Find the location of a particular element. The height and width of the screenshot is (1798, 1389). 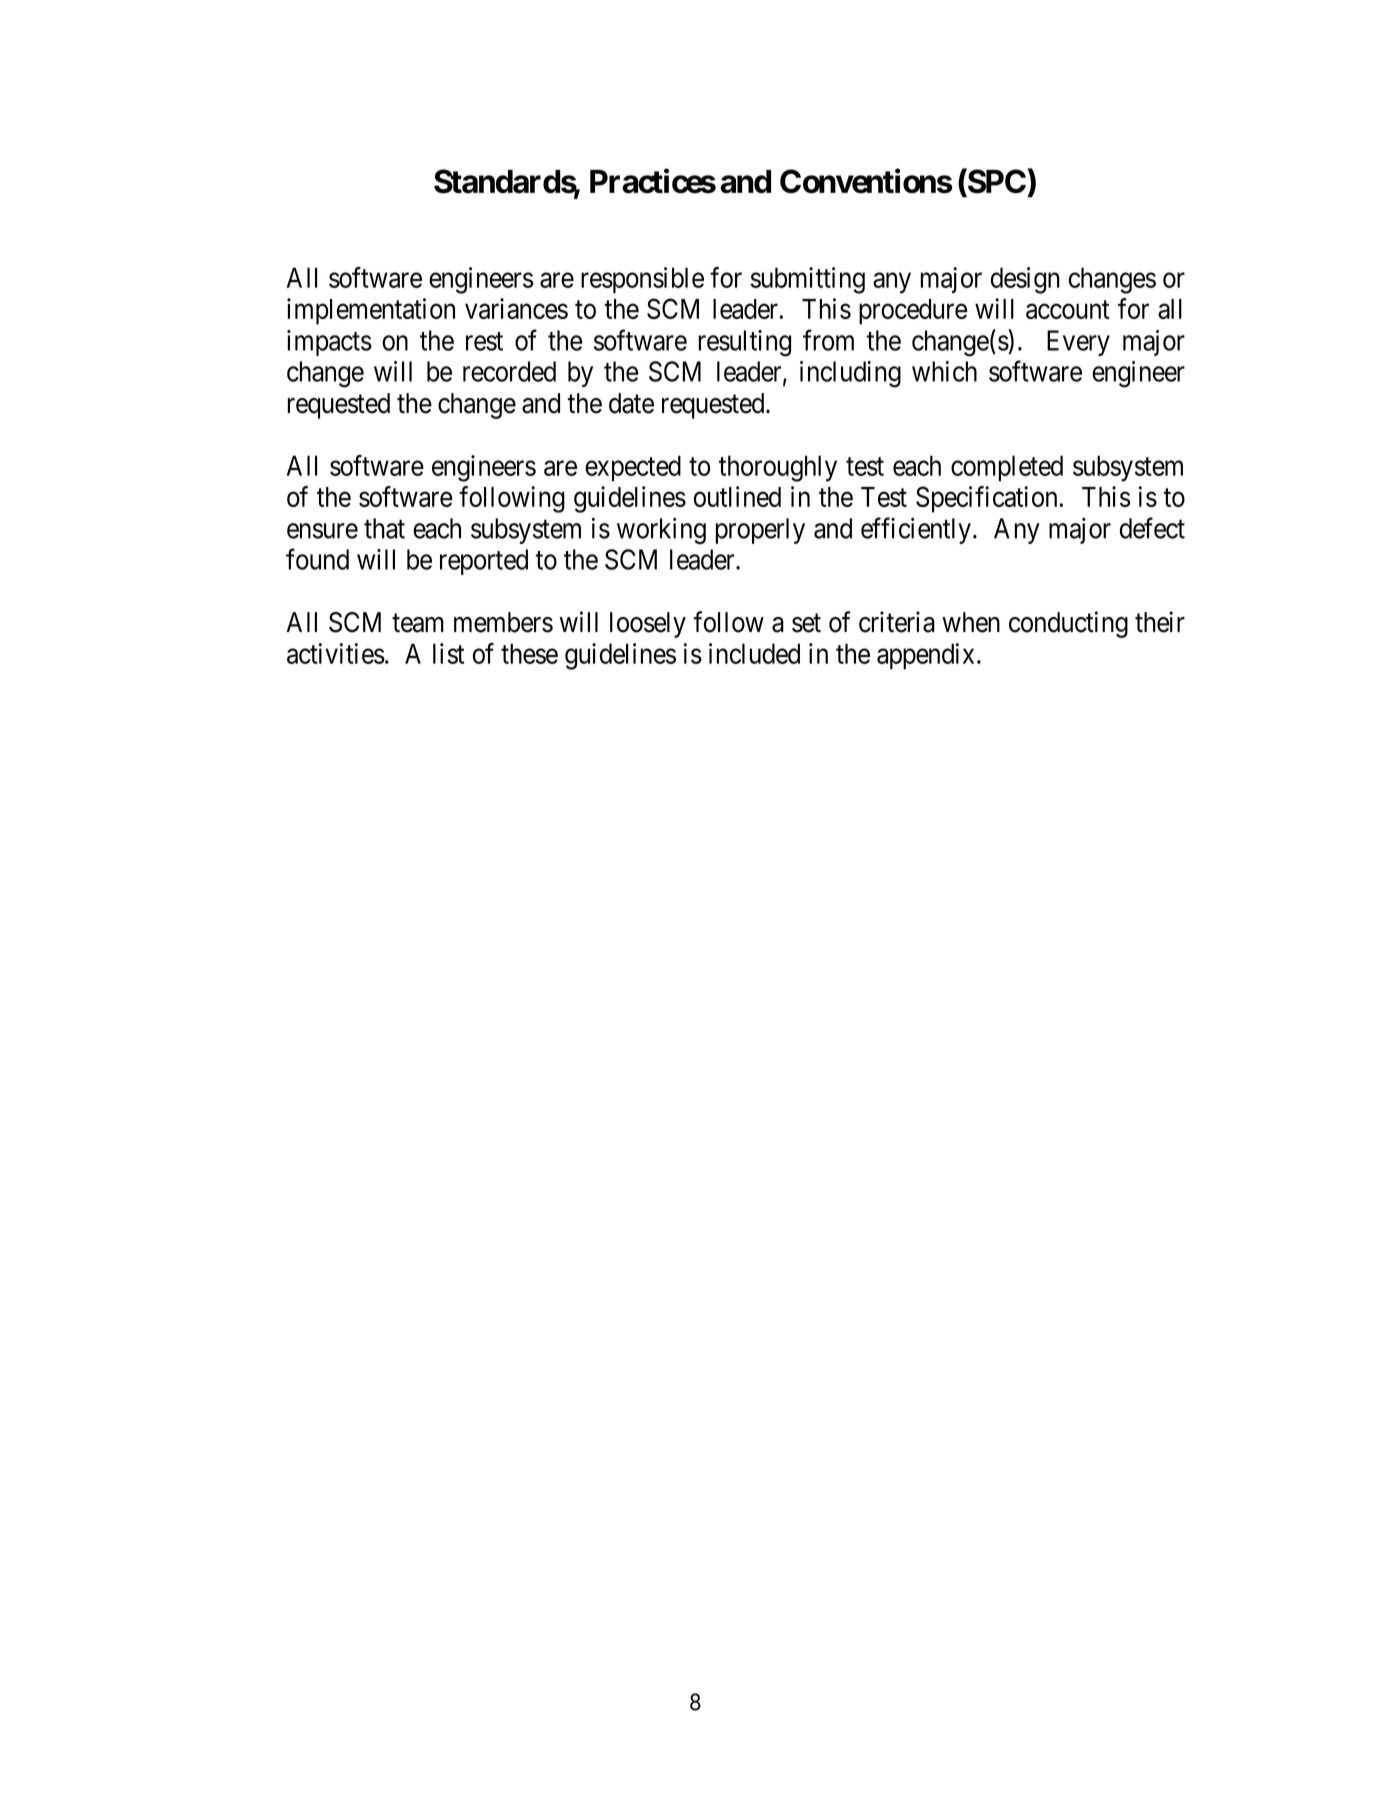

expected is located at coordinates (633, 468).
